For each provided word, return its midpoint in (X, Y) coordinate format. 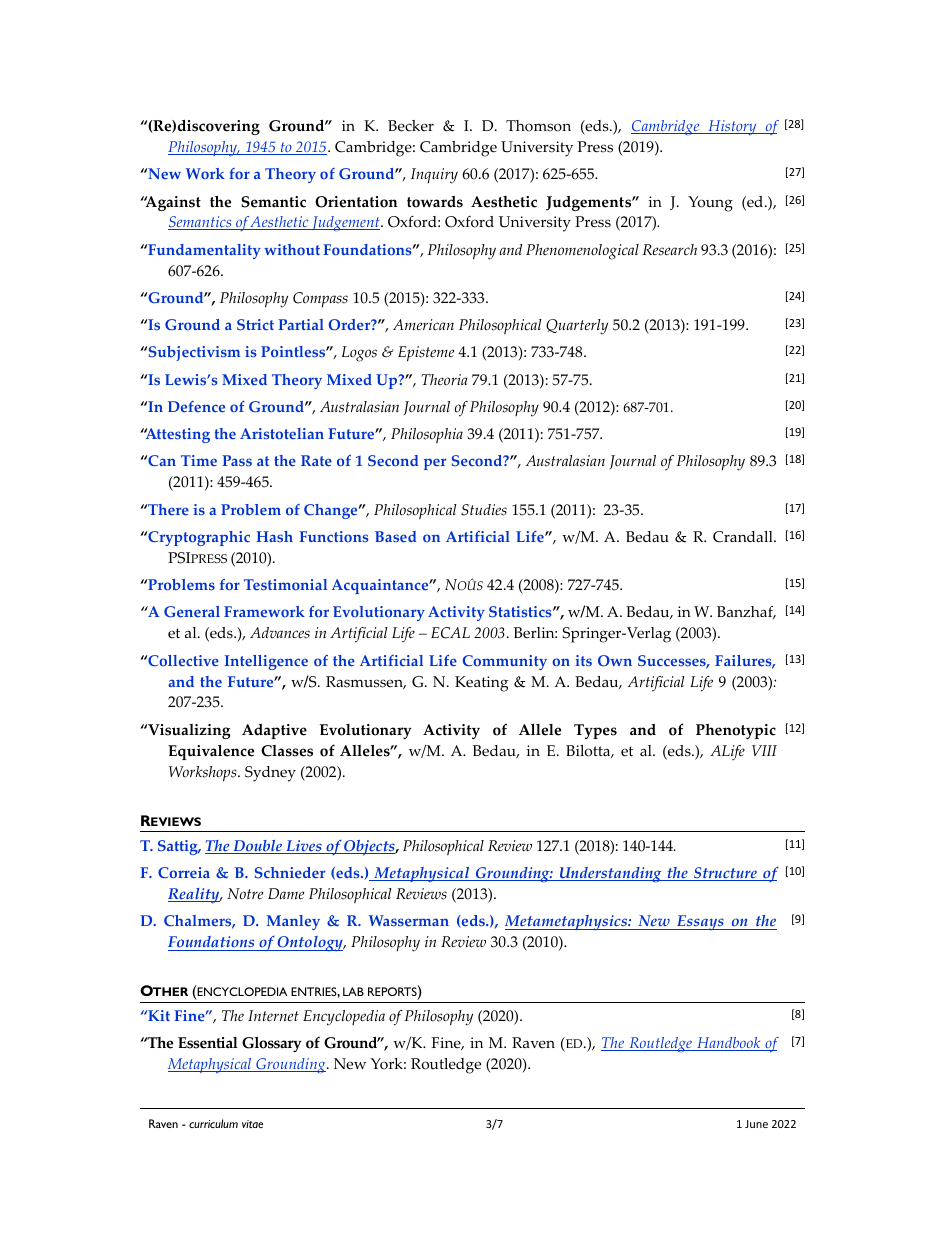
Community (505, 662)
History (732, 127)
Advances (280, 633)
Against (172, 203)
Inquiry (434, 176)
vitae (252, 1124)
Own (615, 661)
